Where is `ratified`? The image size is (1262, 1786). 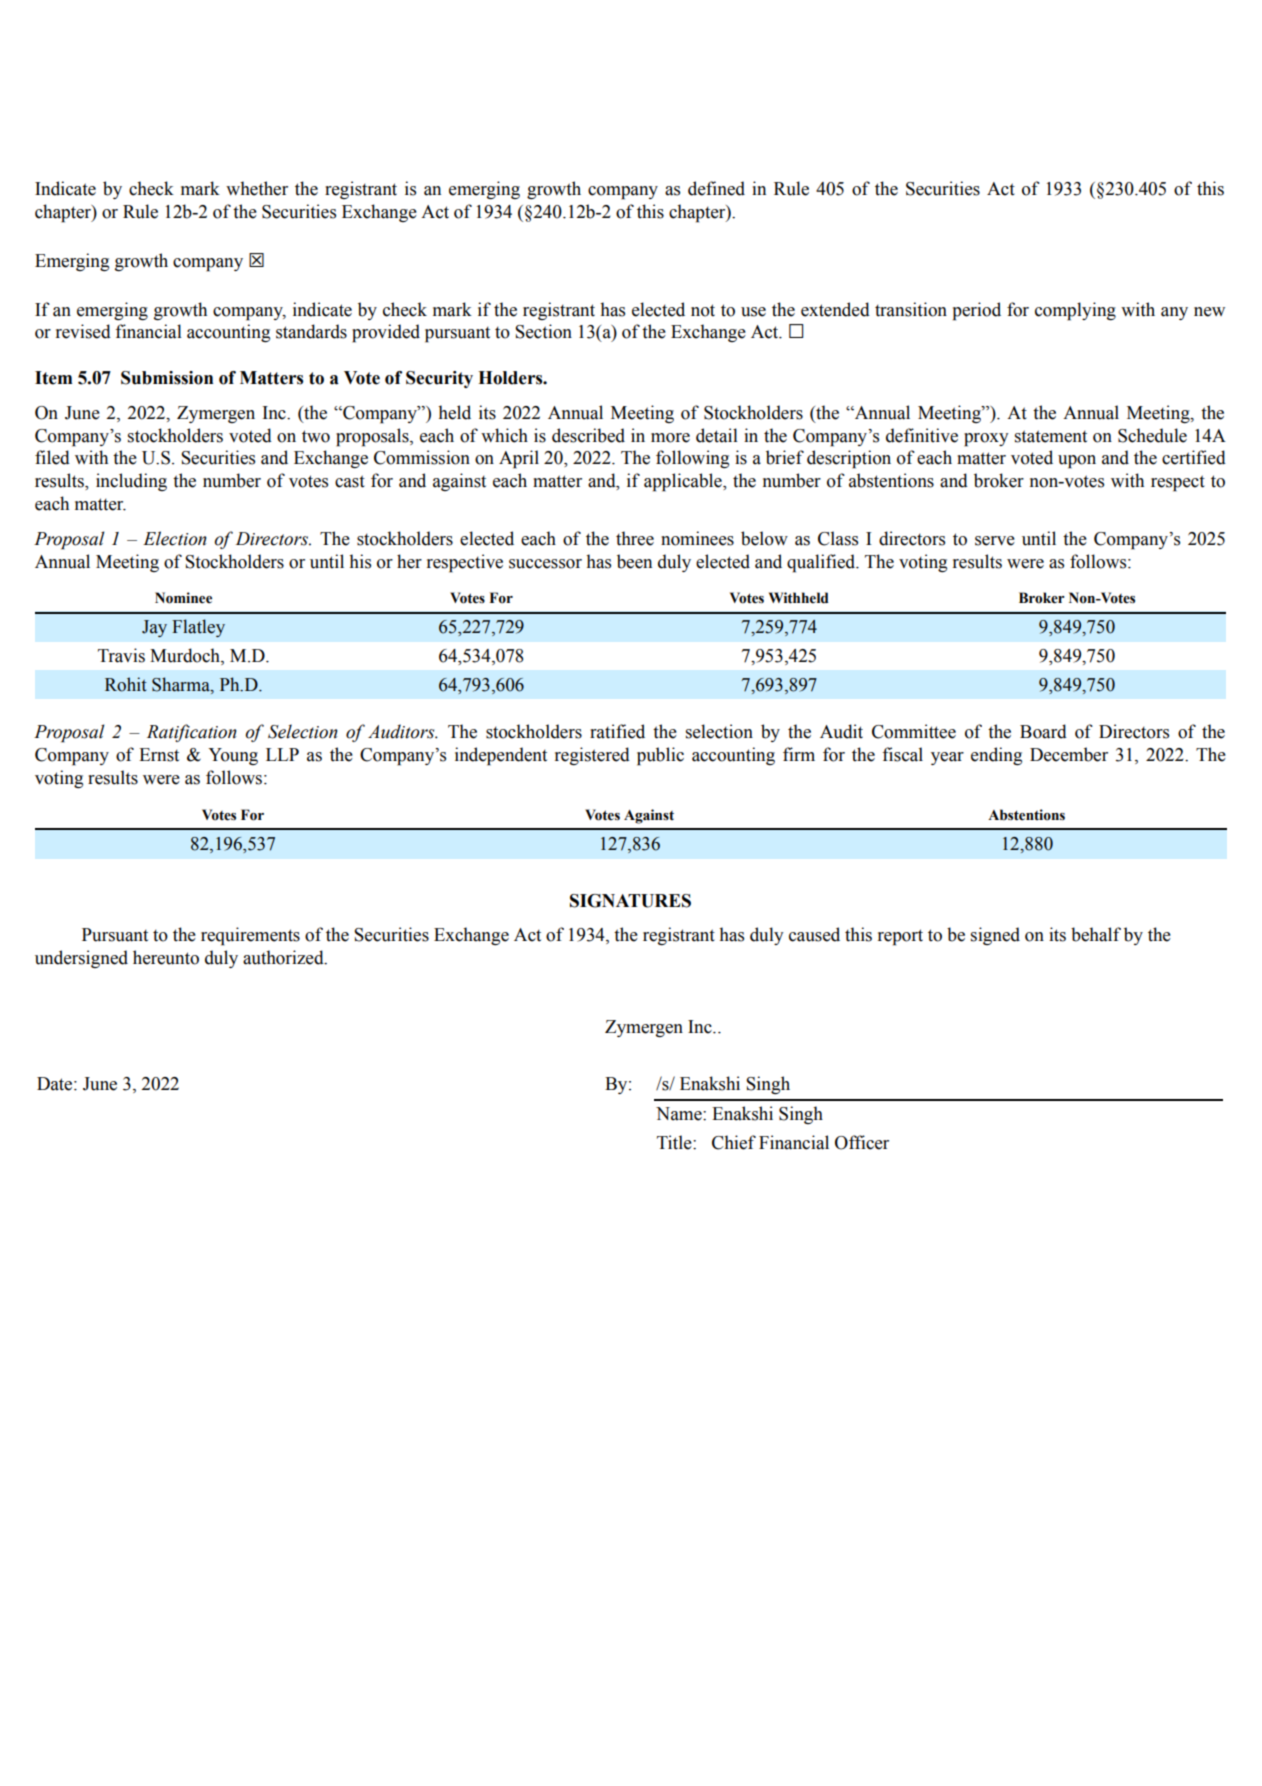
ratified is located at coordinates (617, 731).
